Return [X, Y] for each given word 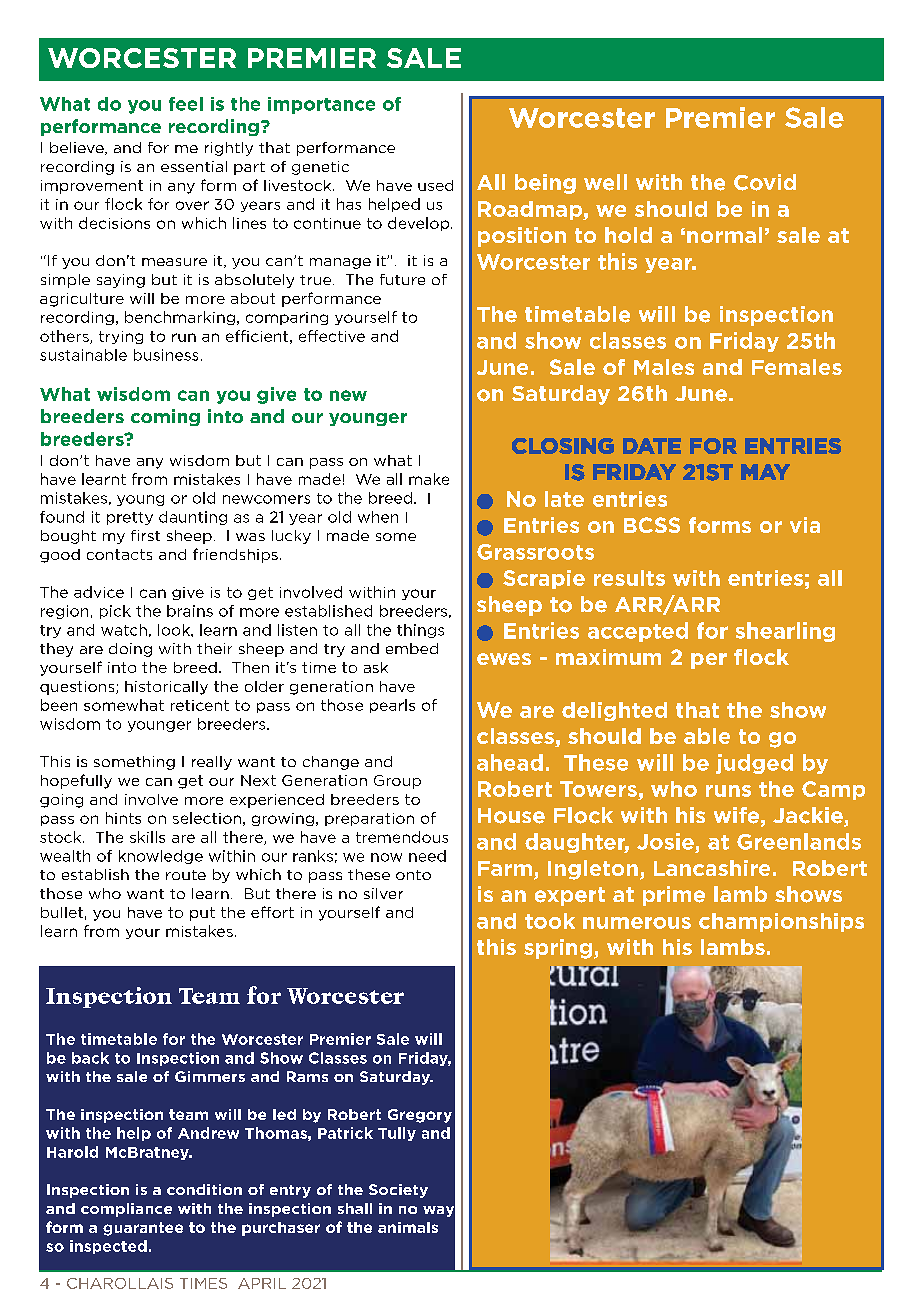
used [435, 185]
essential [194, 166]
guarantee [143, 1229]
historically [166, 688]
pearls [392, 706]
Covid [765, 182]
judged [754, 764]
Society [398, 1191]
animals [408, 1227]
